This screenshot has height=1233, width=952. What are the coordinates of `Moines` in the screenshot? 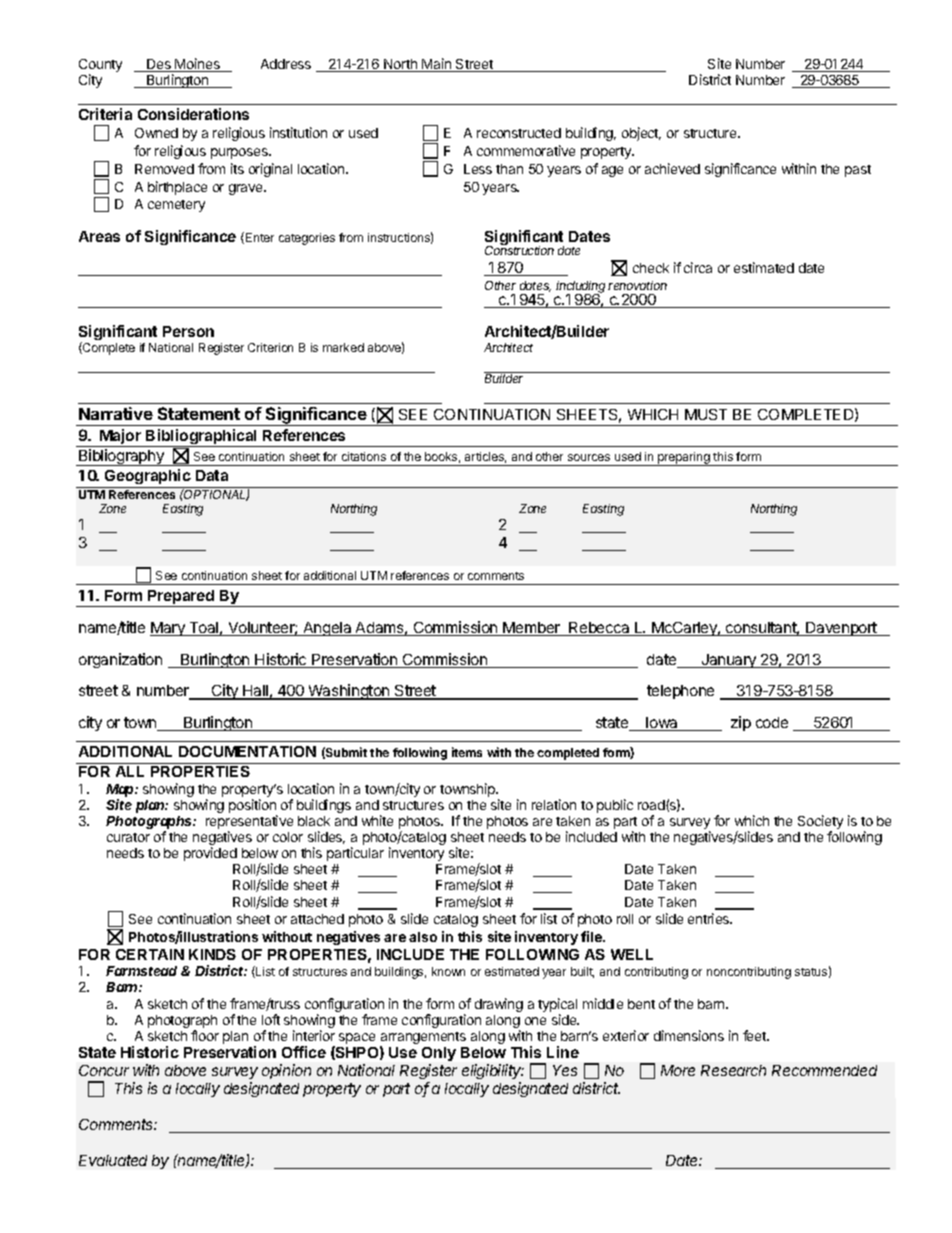 It's located at (198, 65).
